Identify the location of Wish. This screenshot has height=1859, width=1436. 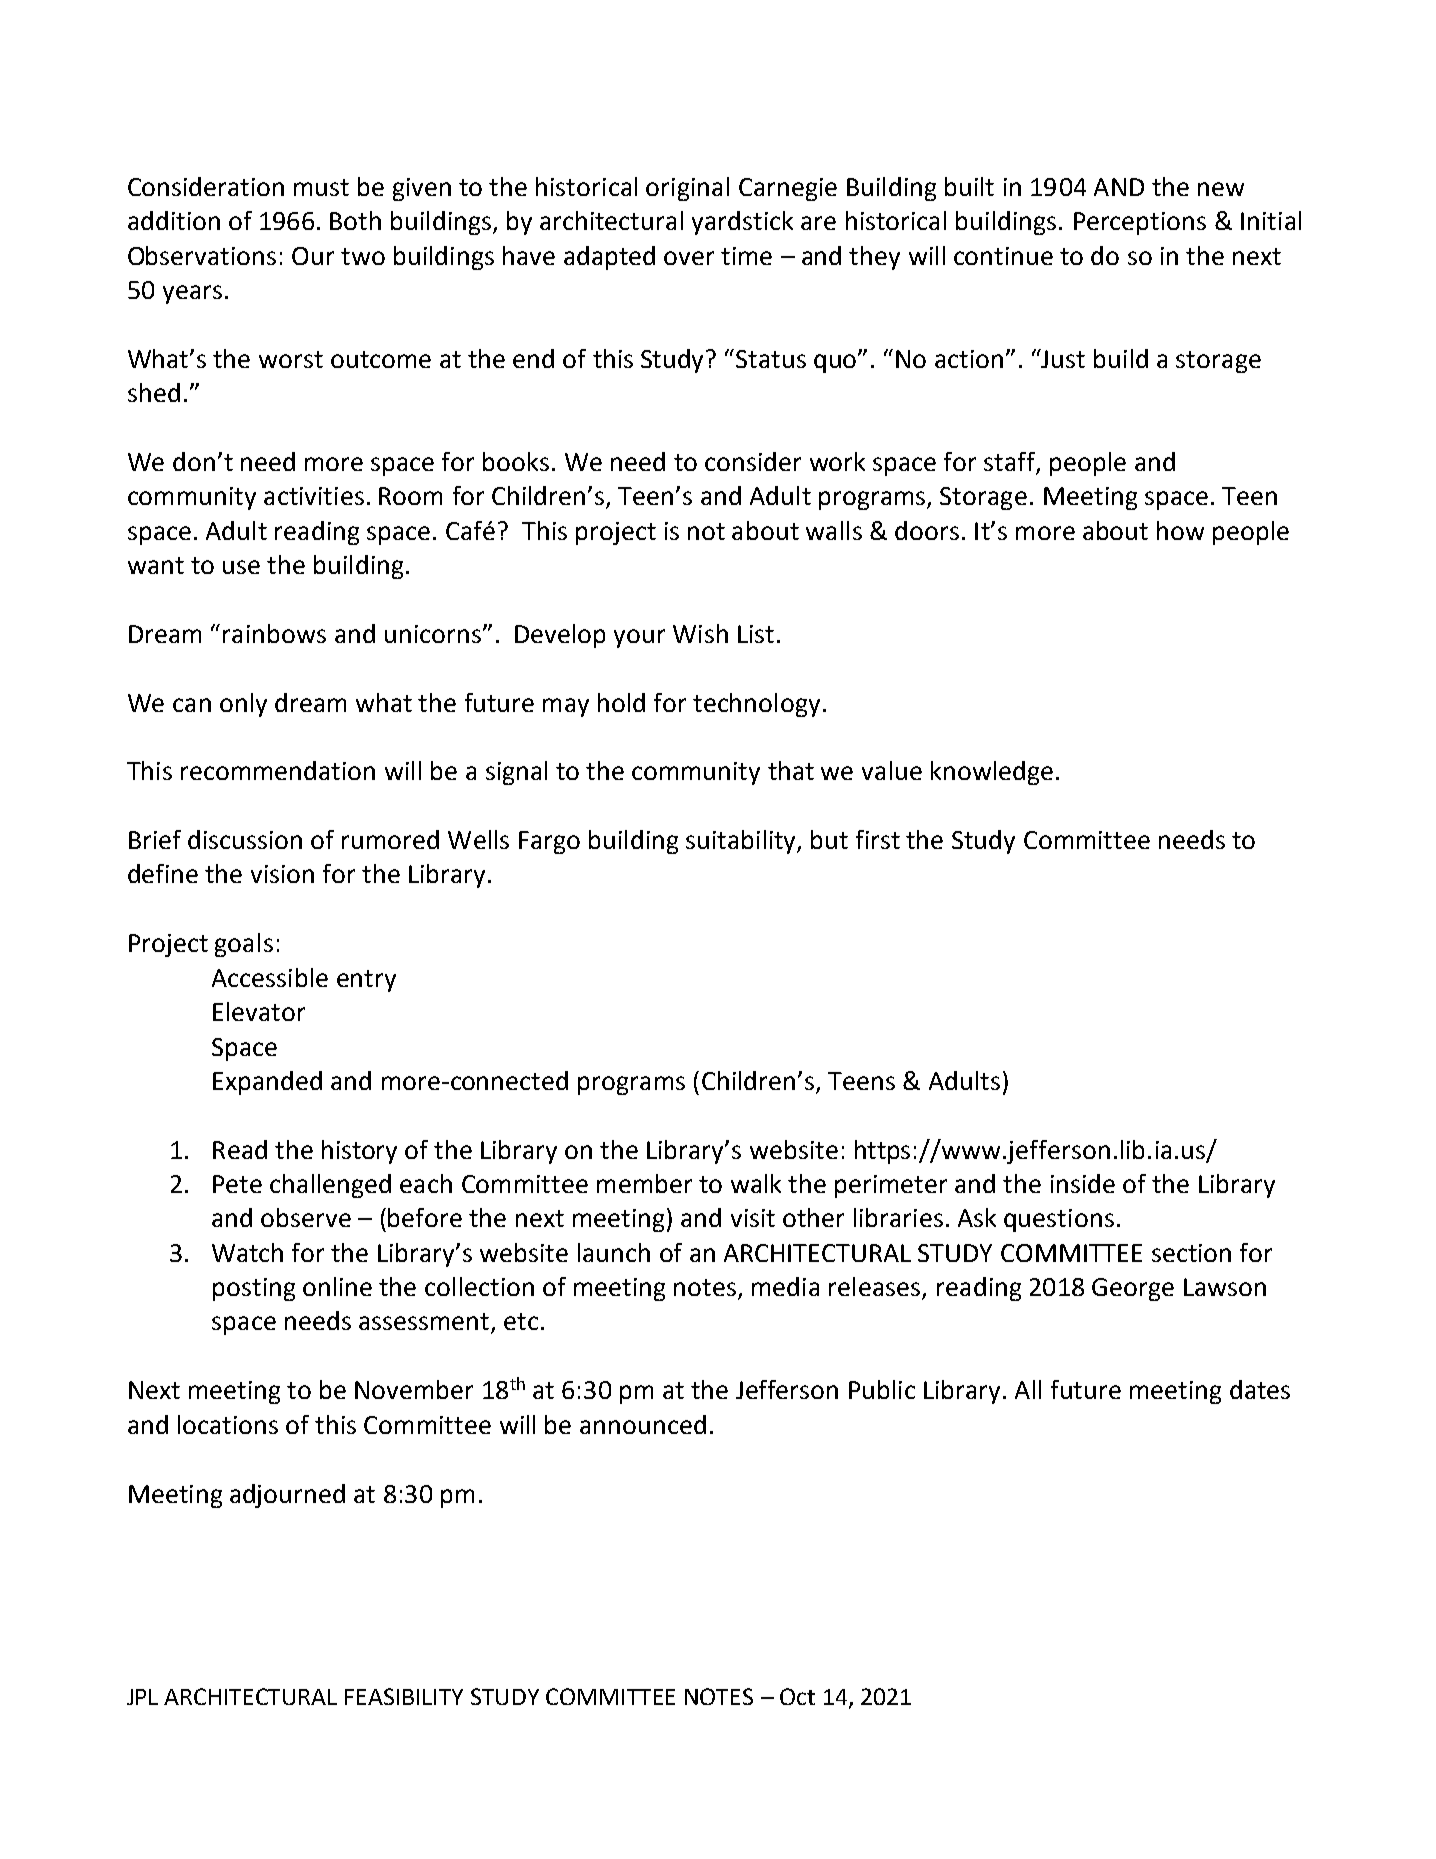
(700, 633).
